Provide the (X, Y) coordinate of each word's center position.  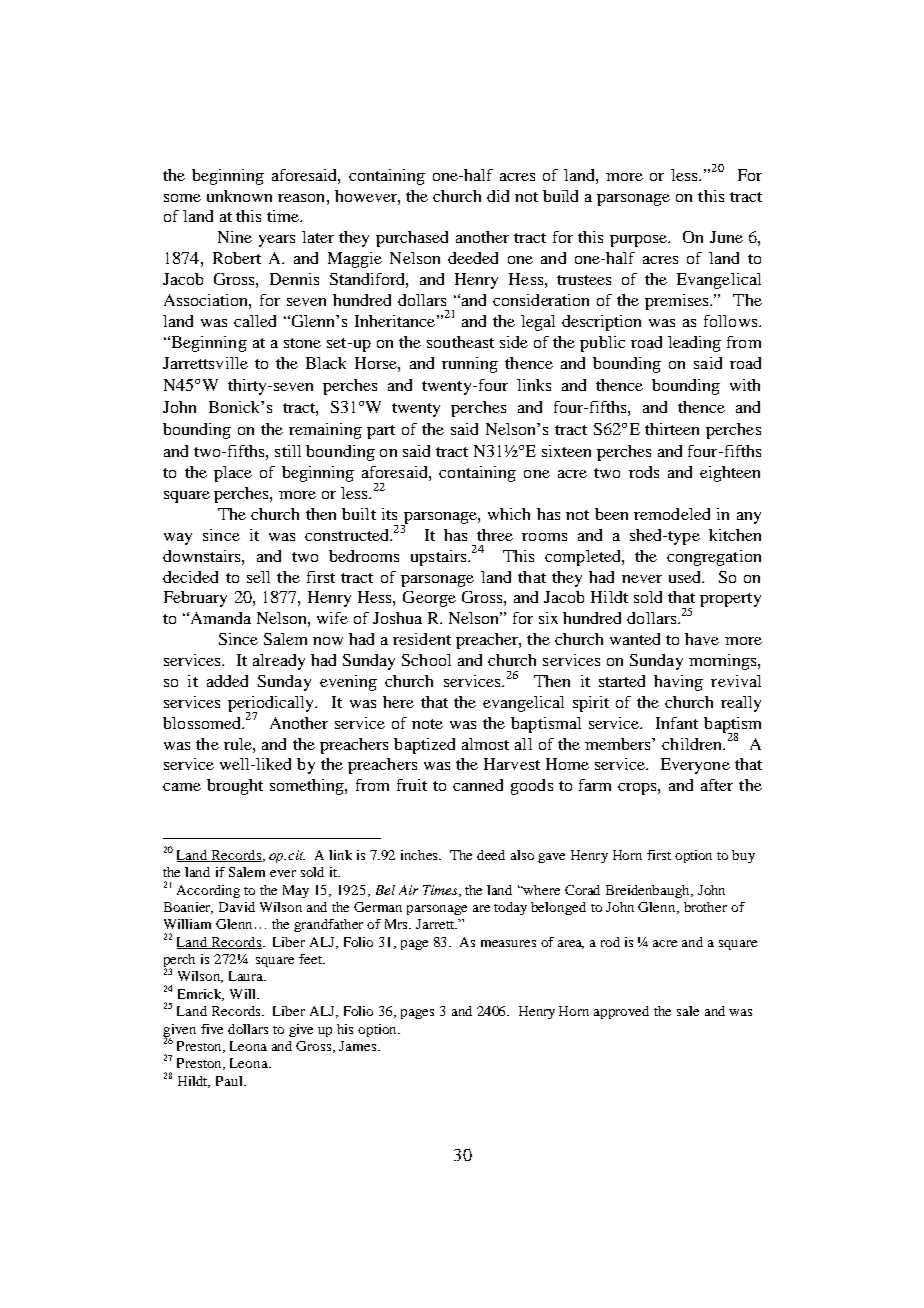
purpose (639, 241)
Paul (230, 1081)
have (702, 639)
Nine (235, 237)
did (498, 196)
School (426, 660)
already (279, 662)
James (359, 1046)
